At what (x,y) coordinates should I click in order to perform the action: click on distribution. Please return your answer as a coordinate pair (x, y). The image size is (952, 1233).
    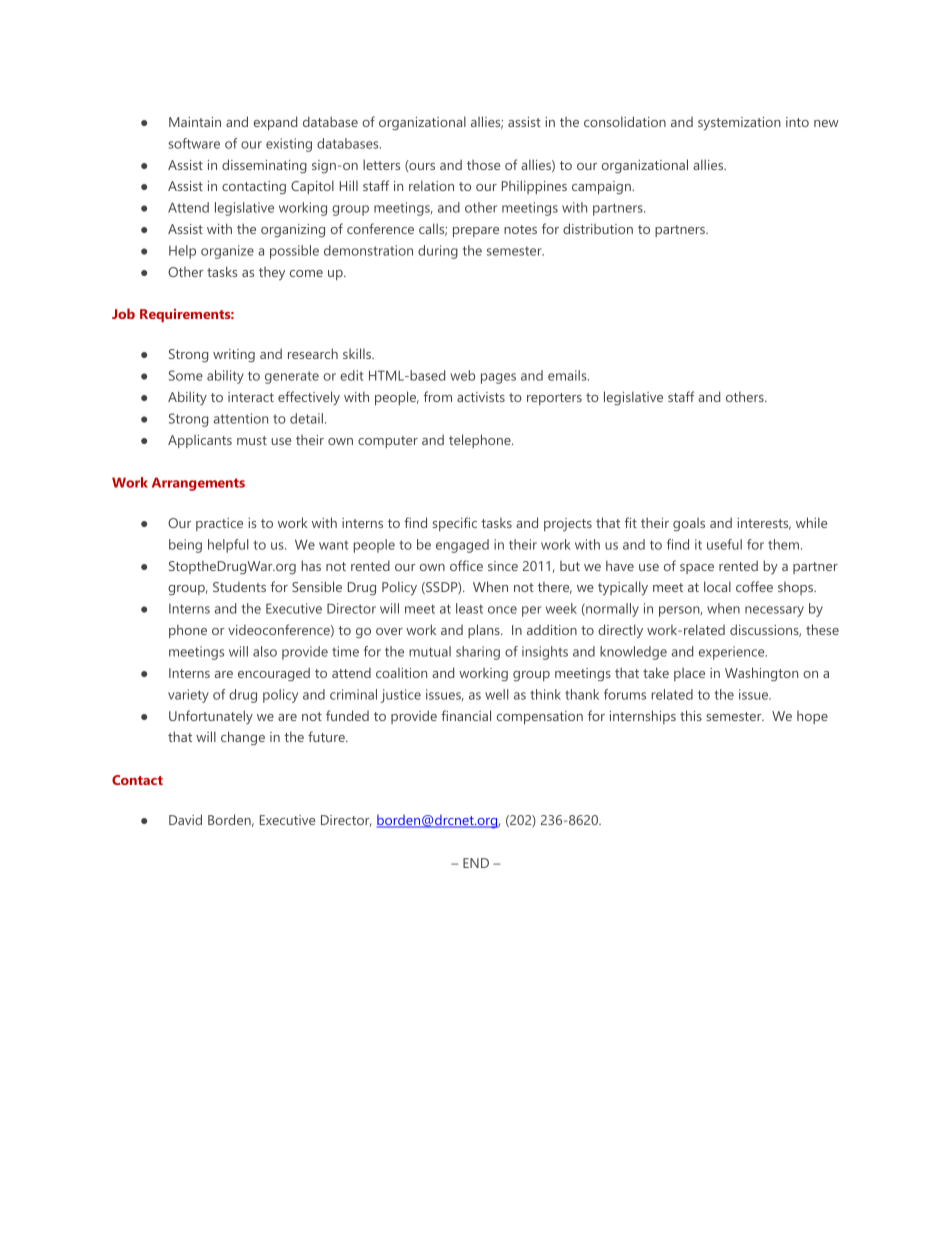
    Looking at the image, I should click on (598, 228).
